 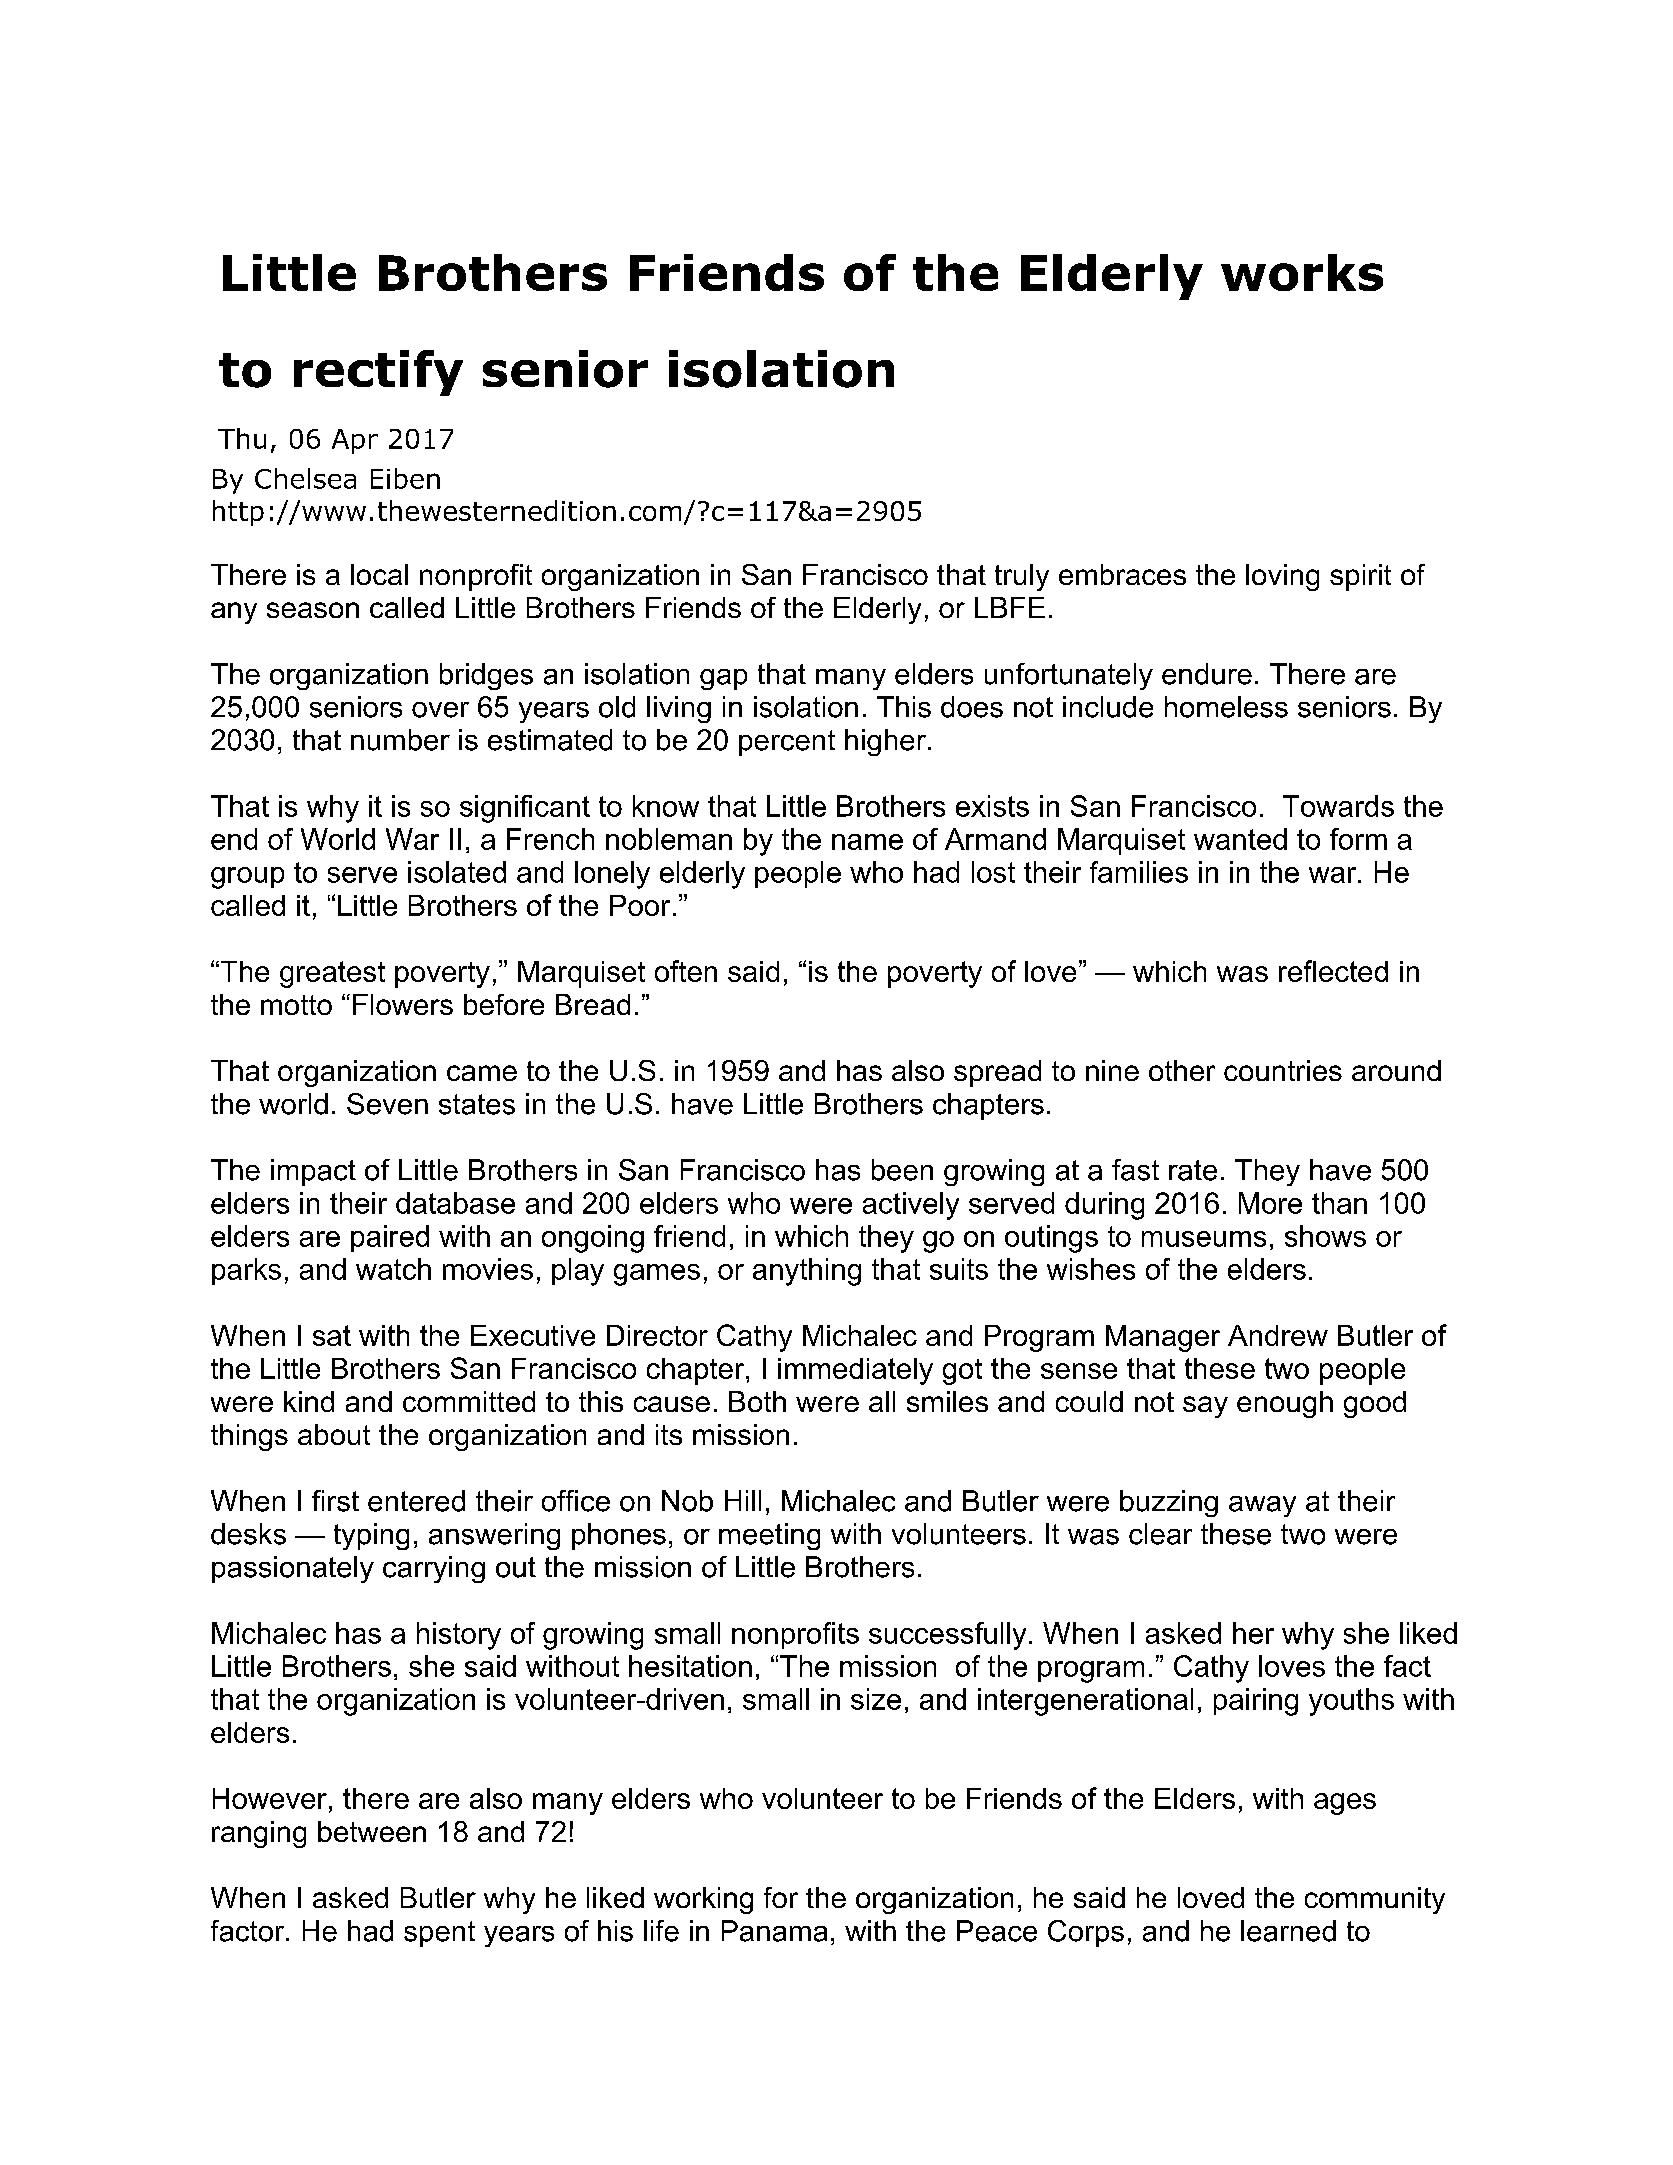 What do you see at coordinates (807, 1272) in the screenshot?
I see `anything` at bounding box center [807, 1272].
